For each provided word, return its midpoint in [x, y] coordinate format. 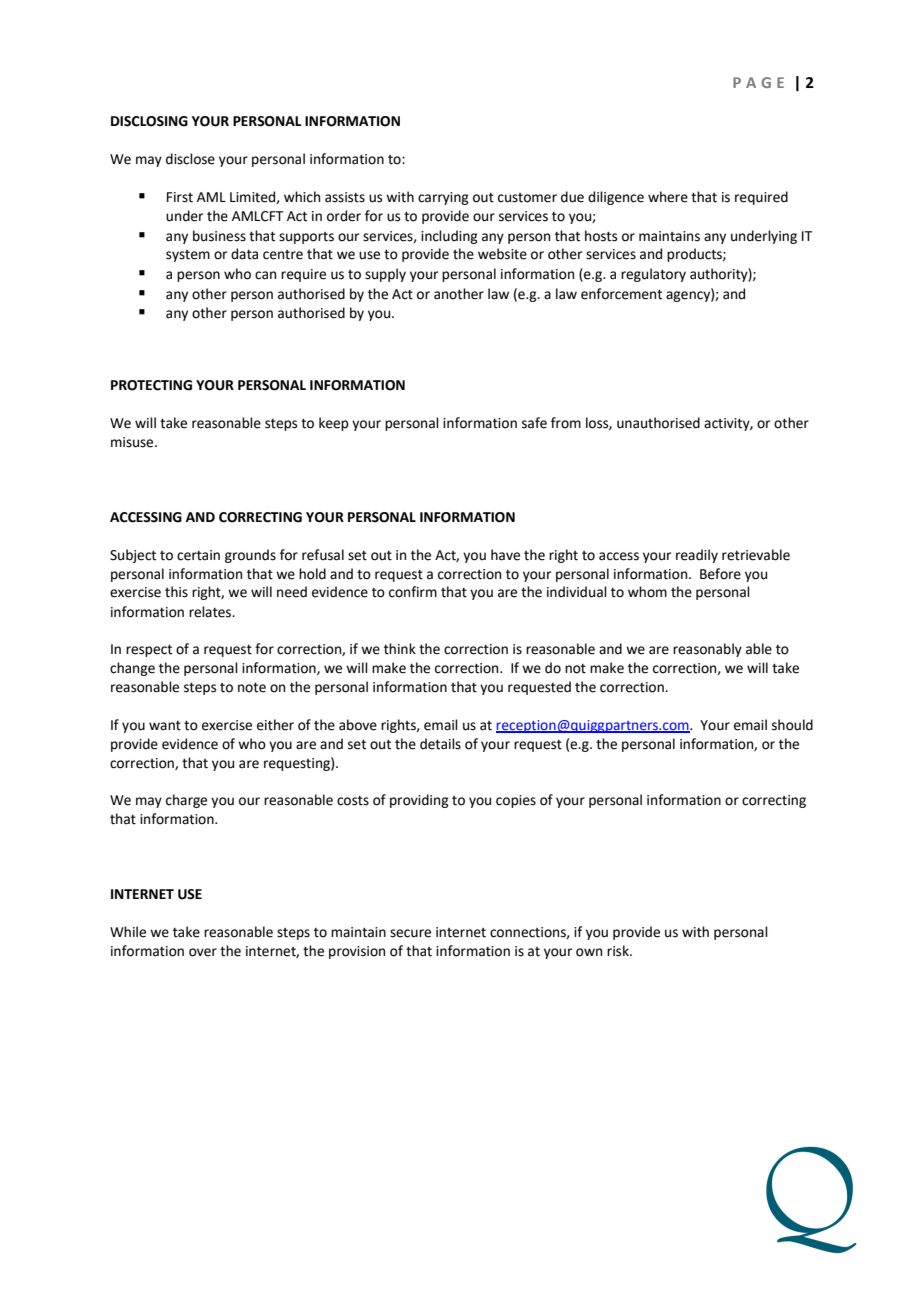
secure [410, 933]
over [203, 952]
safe [534, 423]
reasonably [707, 650]
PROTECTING [151, 385]
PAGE [758, 82]
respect [149, 650]
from [566, 423]
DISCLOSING [149, 121]
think [400, 649]
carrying [443, 198]
